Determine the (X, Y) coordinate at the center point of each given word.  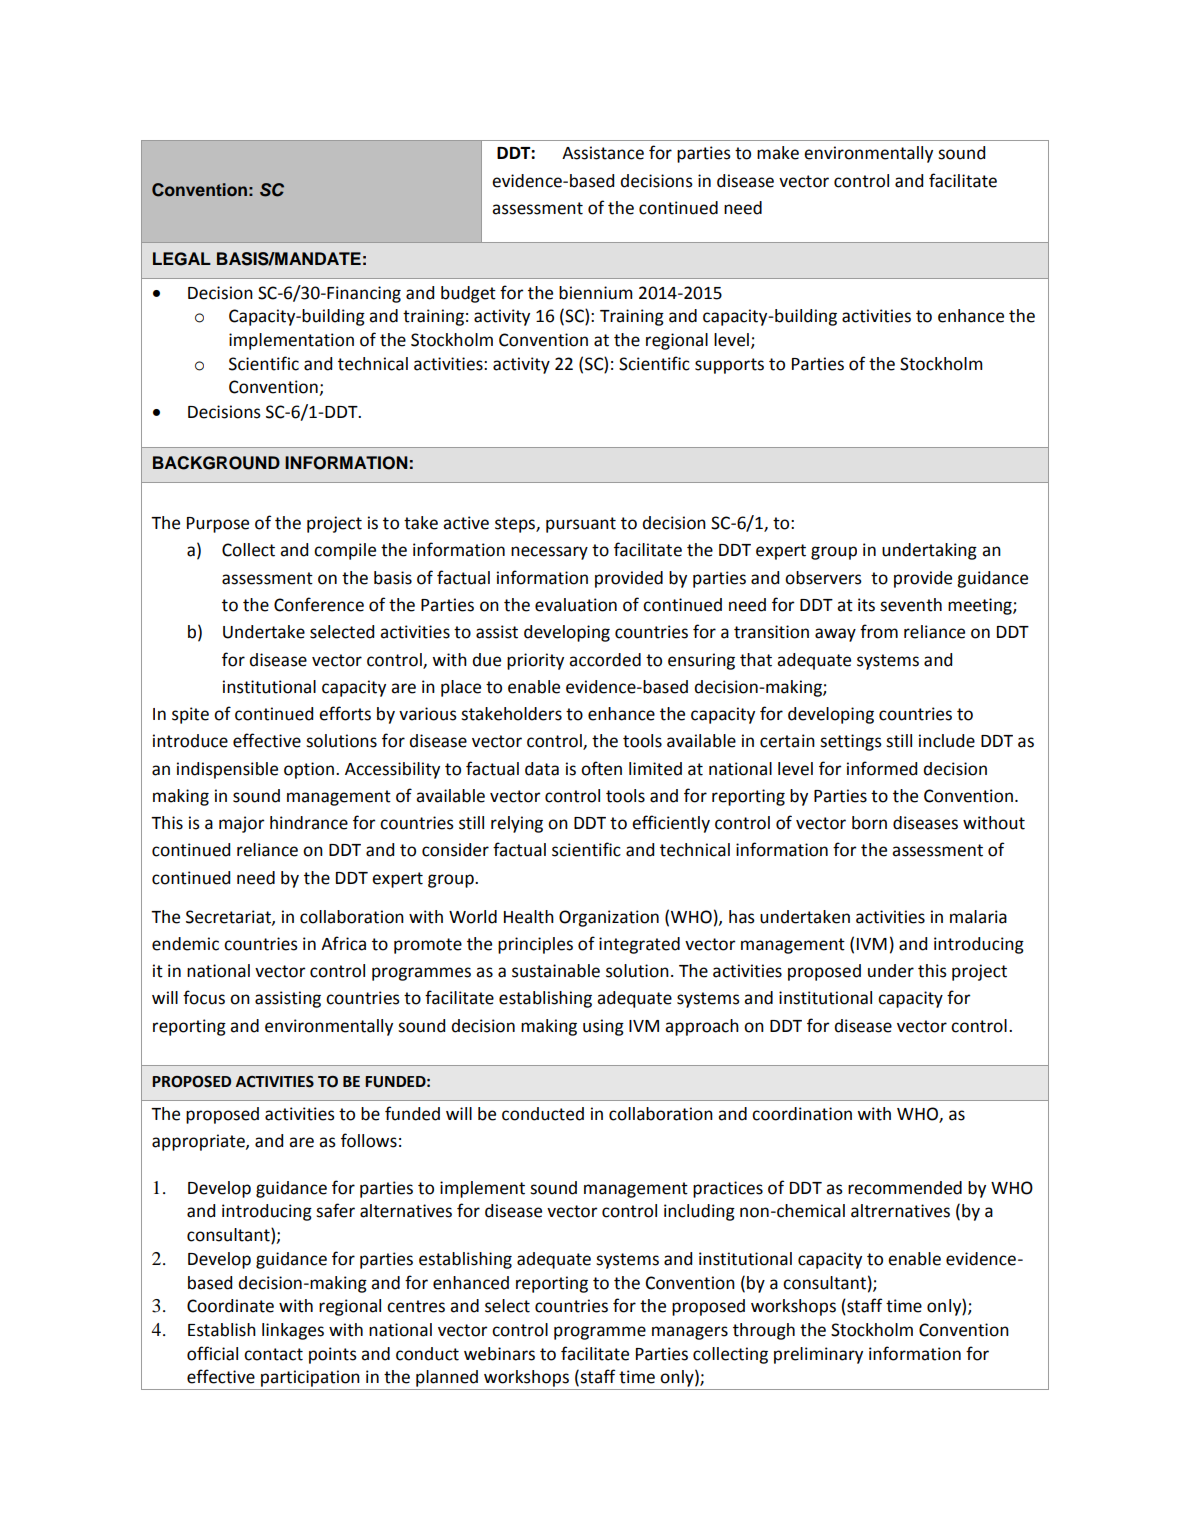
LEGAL (182, 259)
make (778, 153)
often (601, 768)
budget (468, 294)
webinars (499, 1354)
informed (882, 768)
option (309, 770)
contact (273, 1354)
